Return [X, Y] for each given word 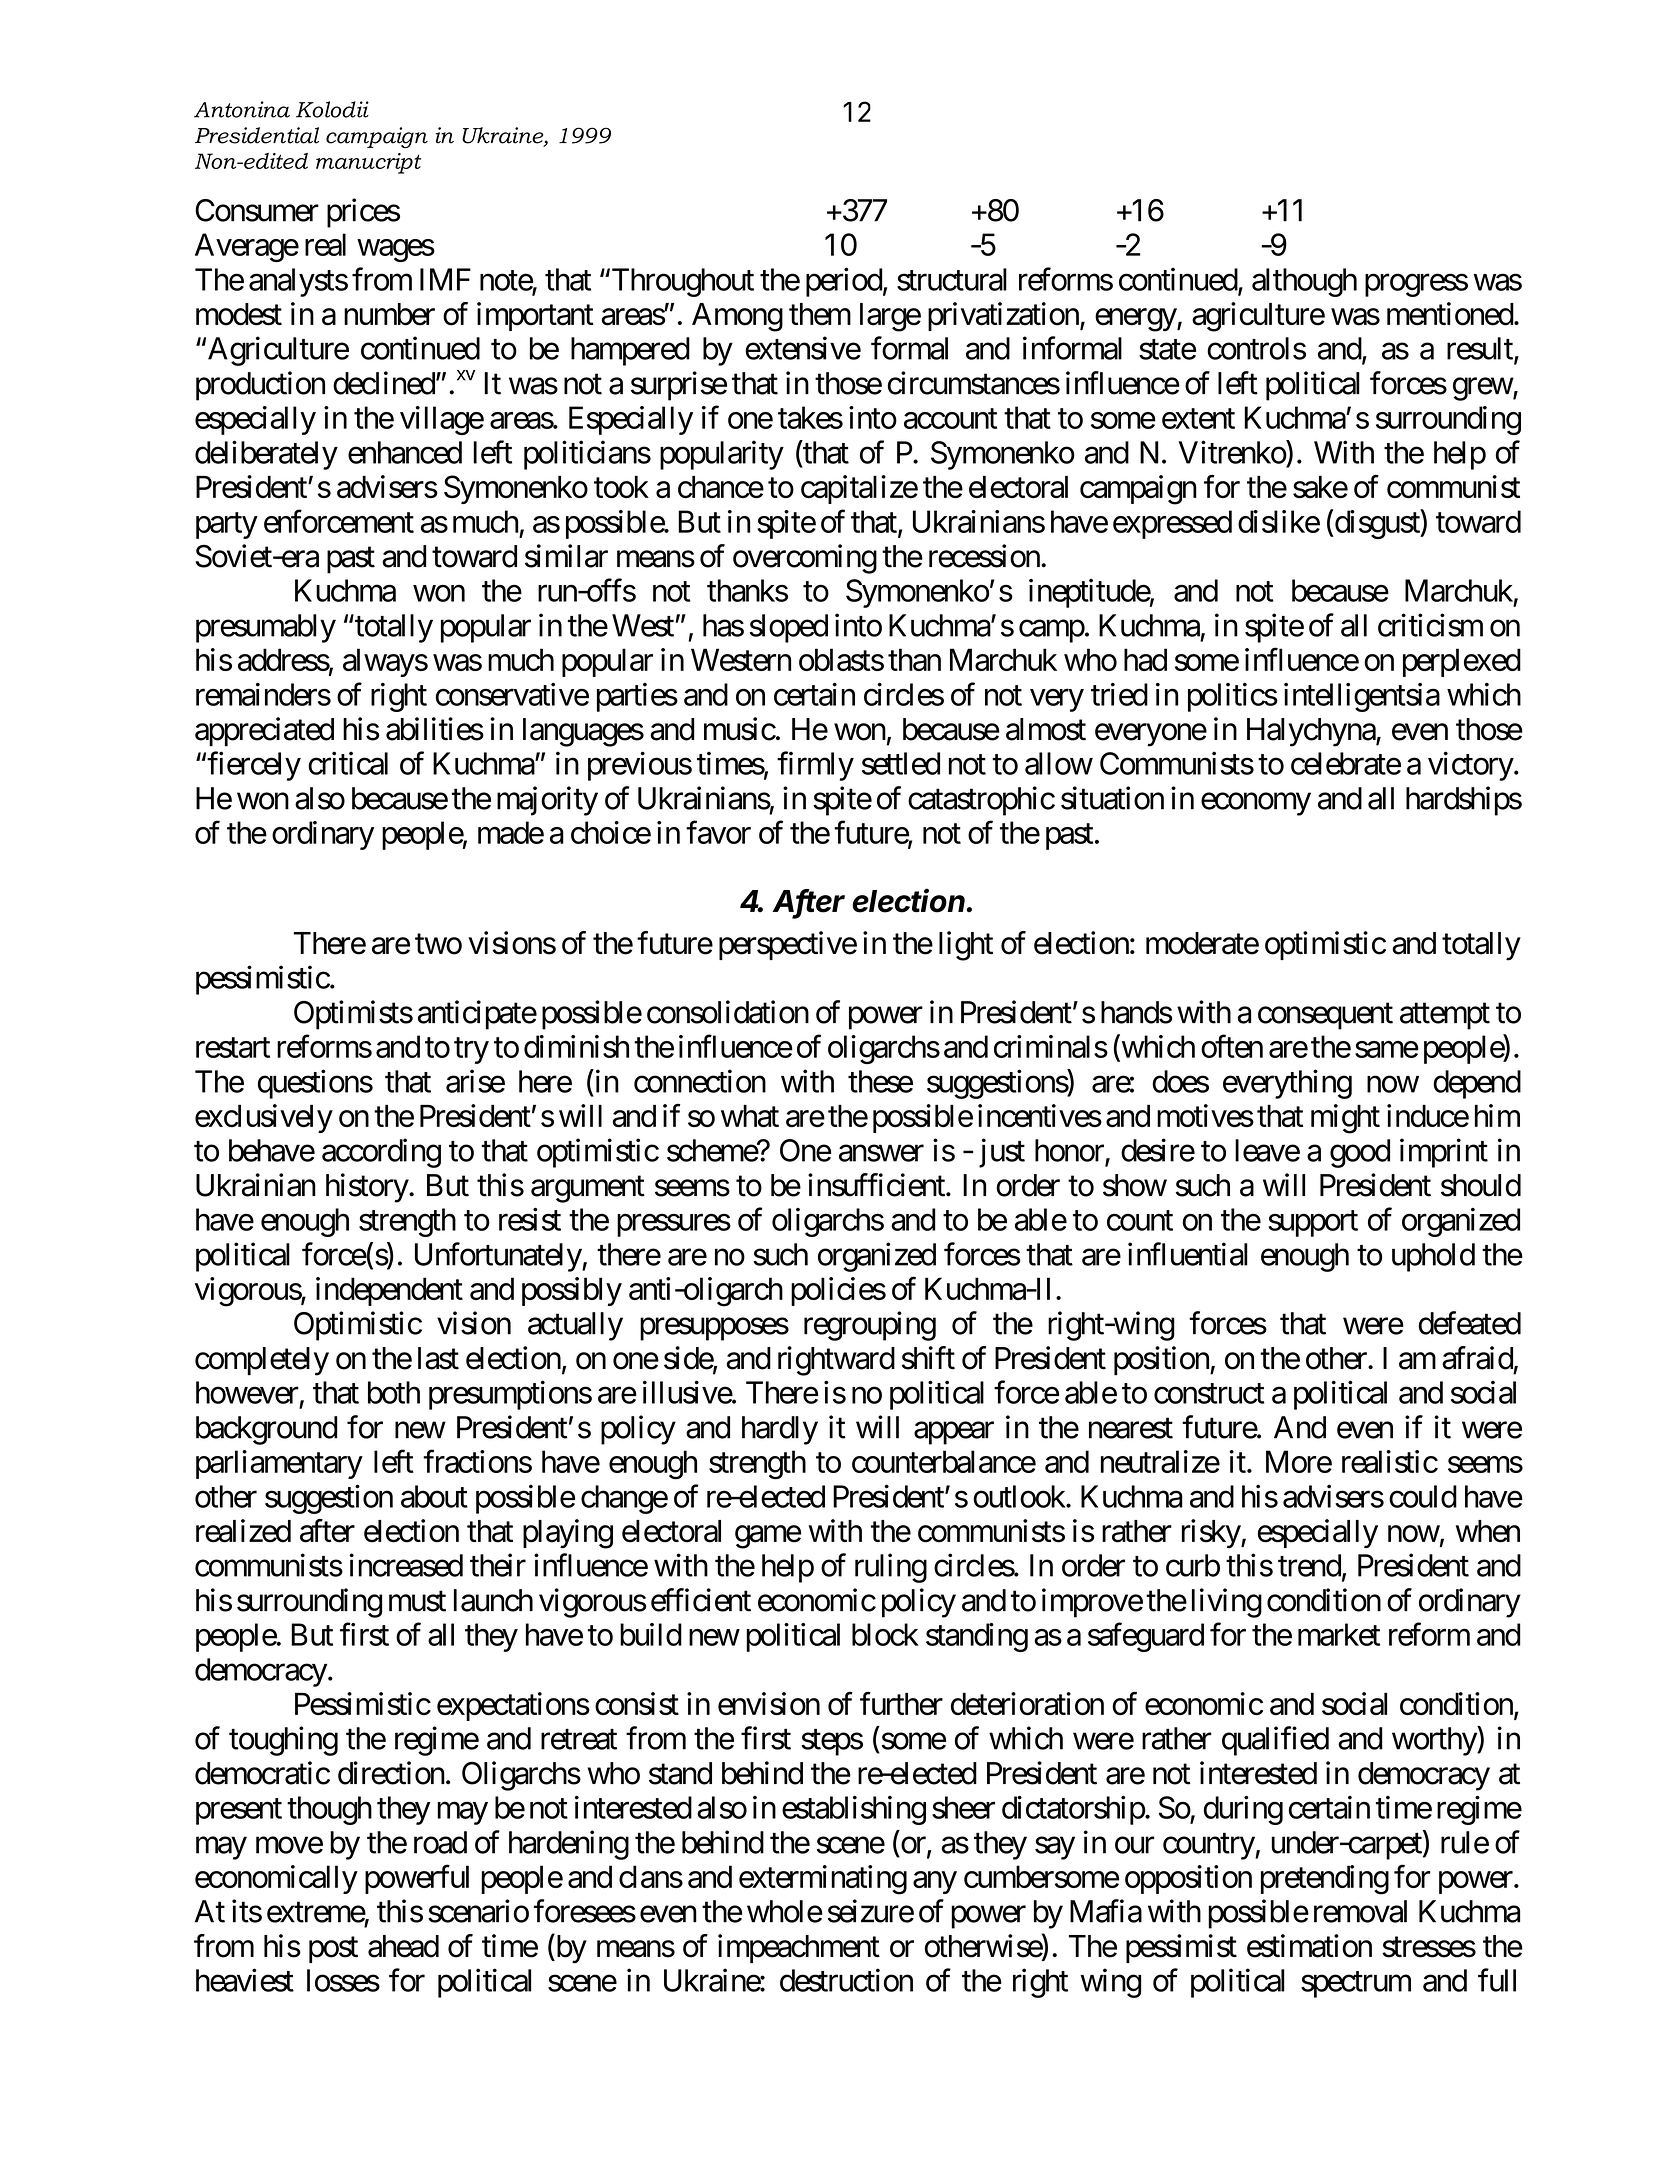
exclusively [264, 1118]
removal [1360, 1911]
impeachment [799, 1948]
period [844, 282]
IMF [445, 279]
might [1345, 1119]
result [1481, 349]
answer [881, 1153]
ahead [403, 1946]
